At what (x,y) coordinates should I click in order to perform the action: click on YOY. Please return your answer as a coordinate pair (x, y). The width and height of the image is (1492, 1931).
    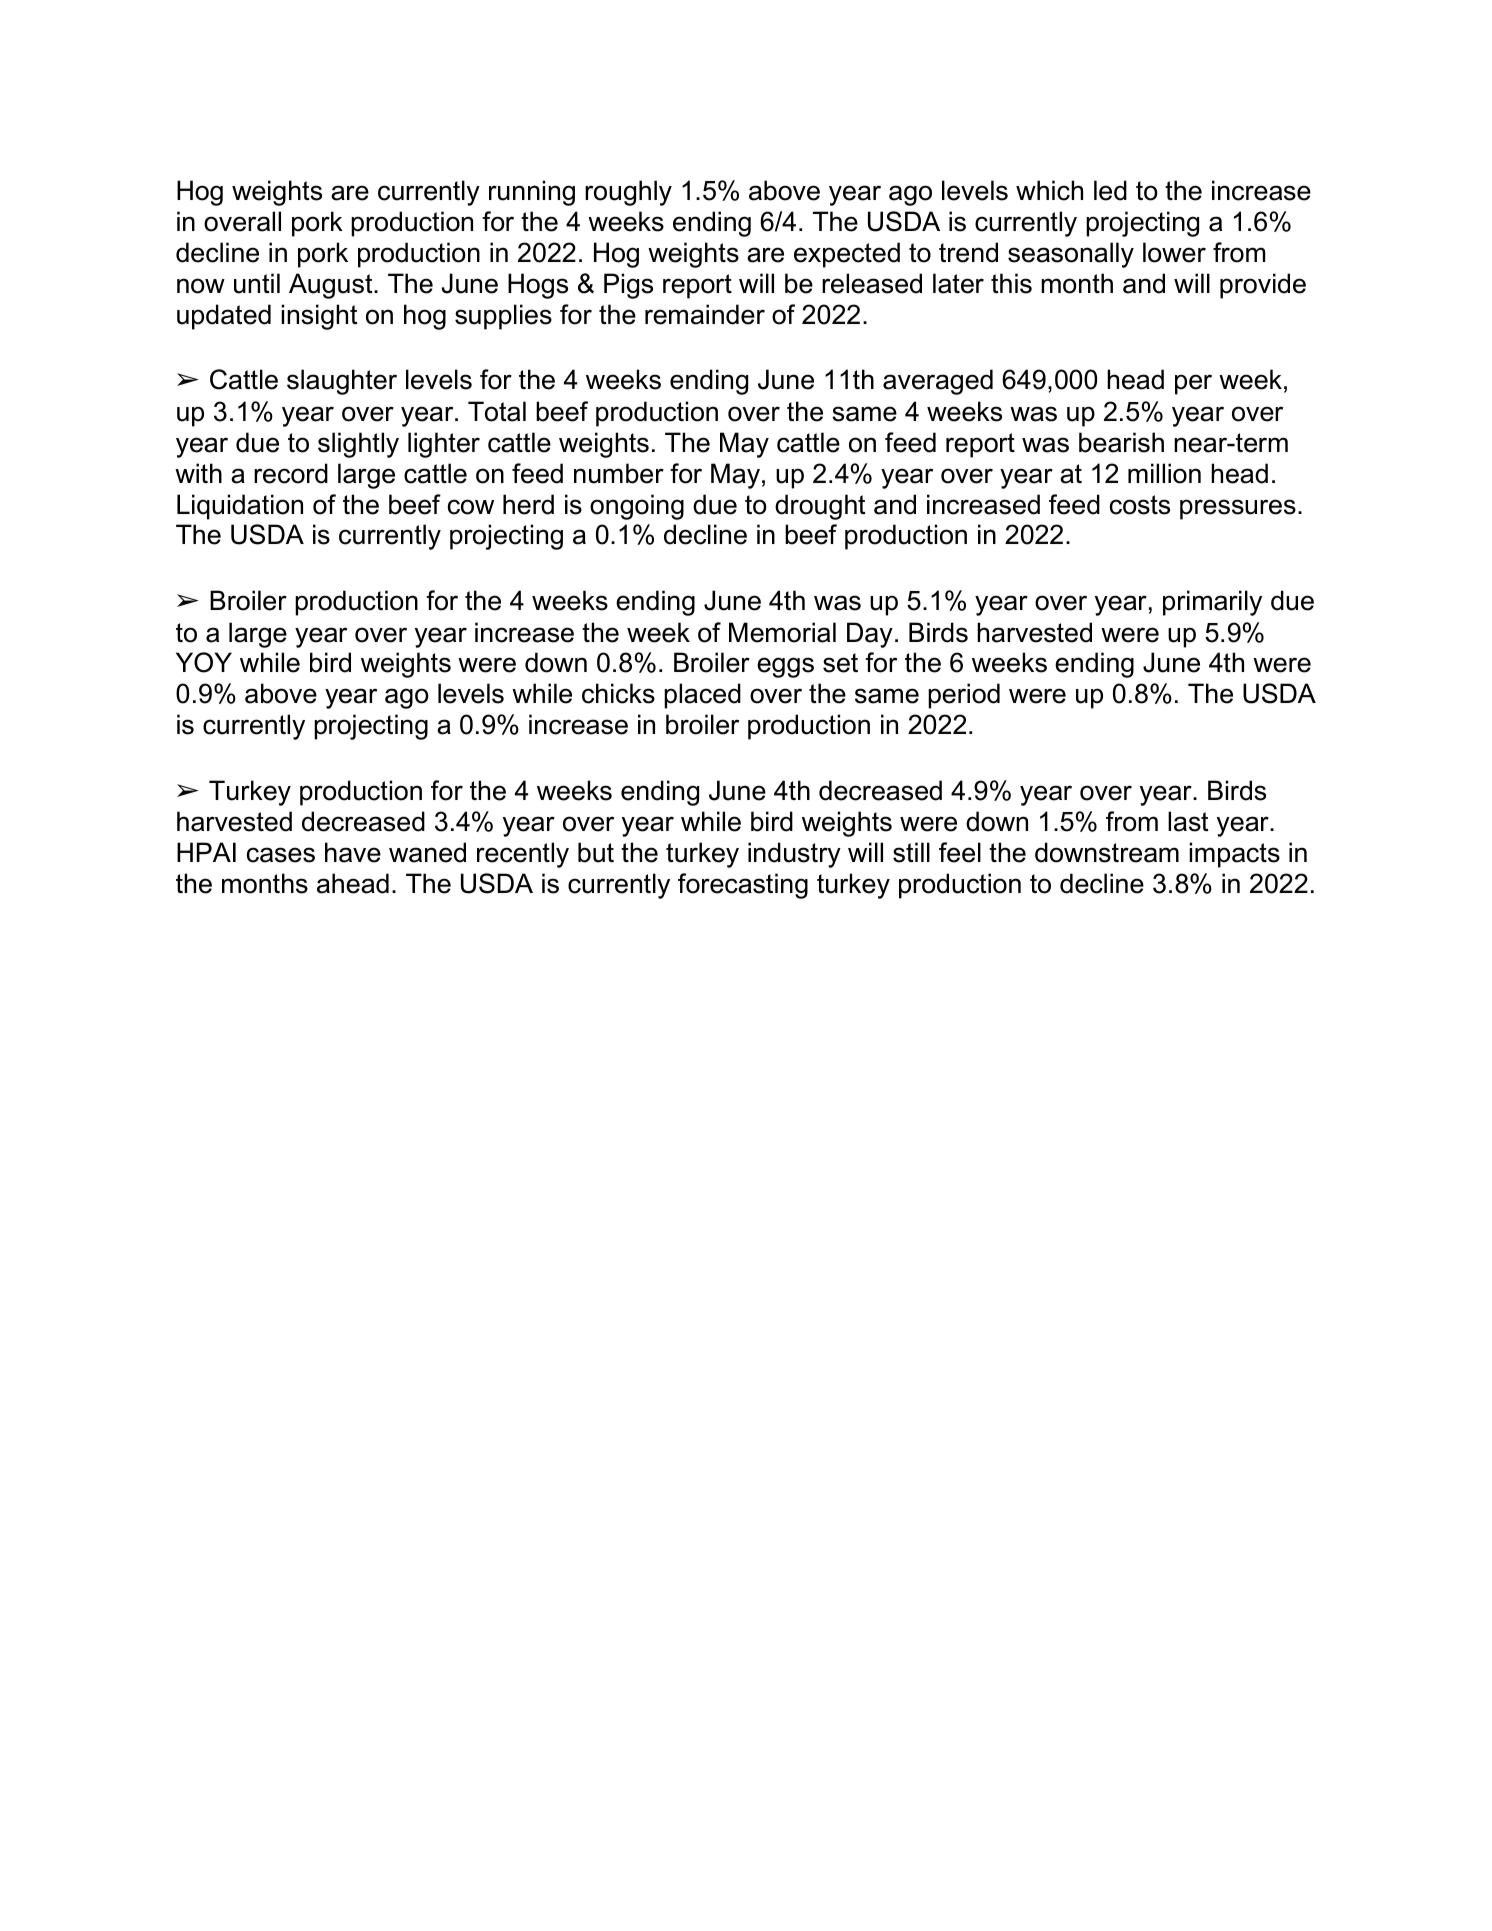
    Looking at the image, I should click on (204, 662).
